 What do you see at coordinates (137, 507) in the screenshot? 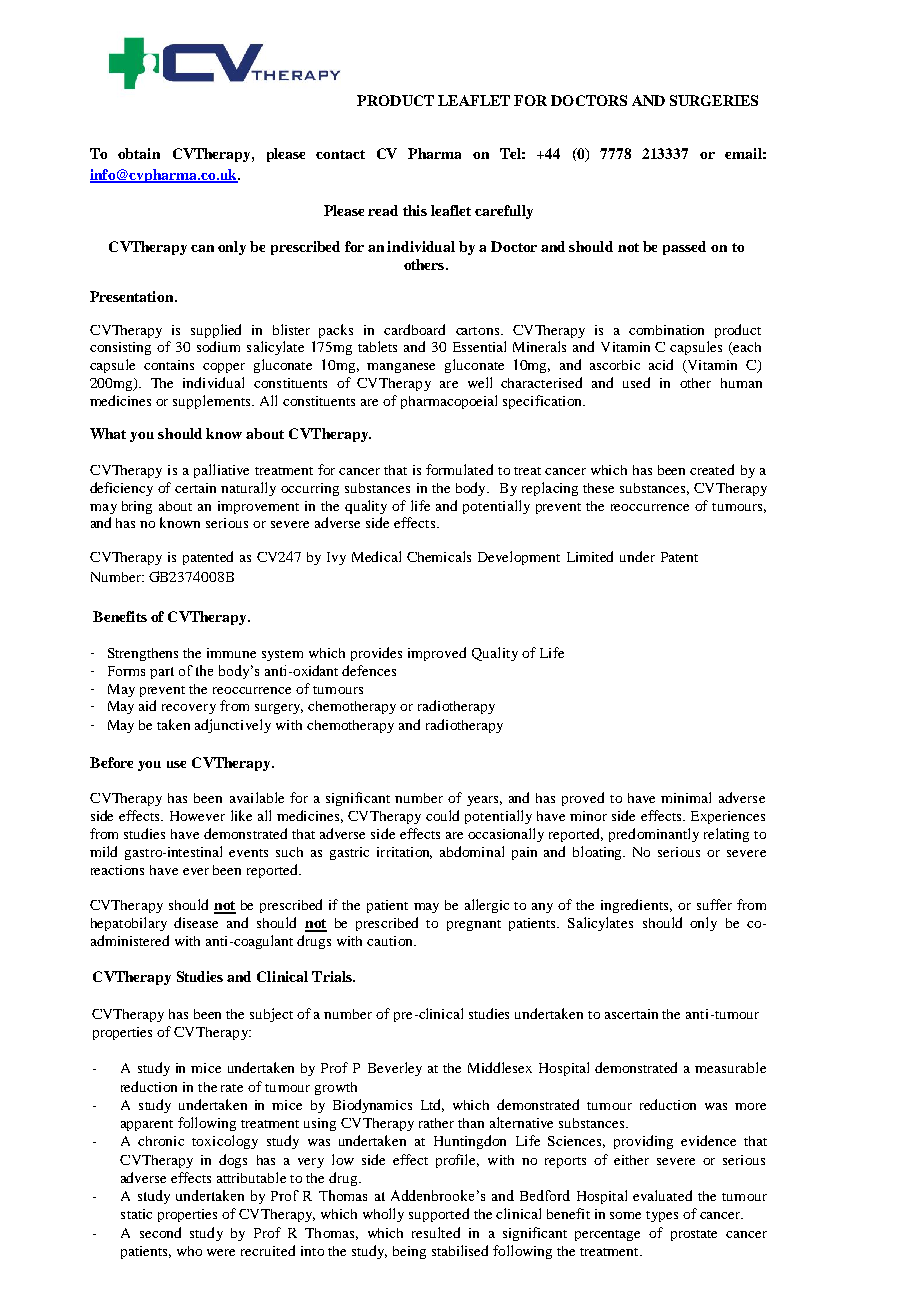
I see `bring` at bounding box center [137, 507].
